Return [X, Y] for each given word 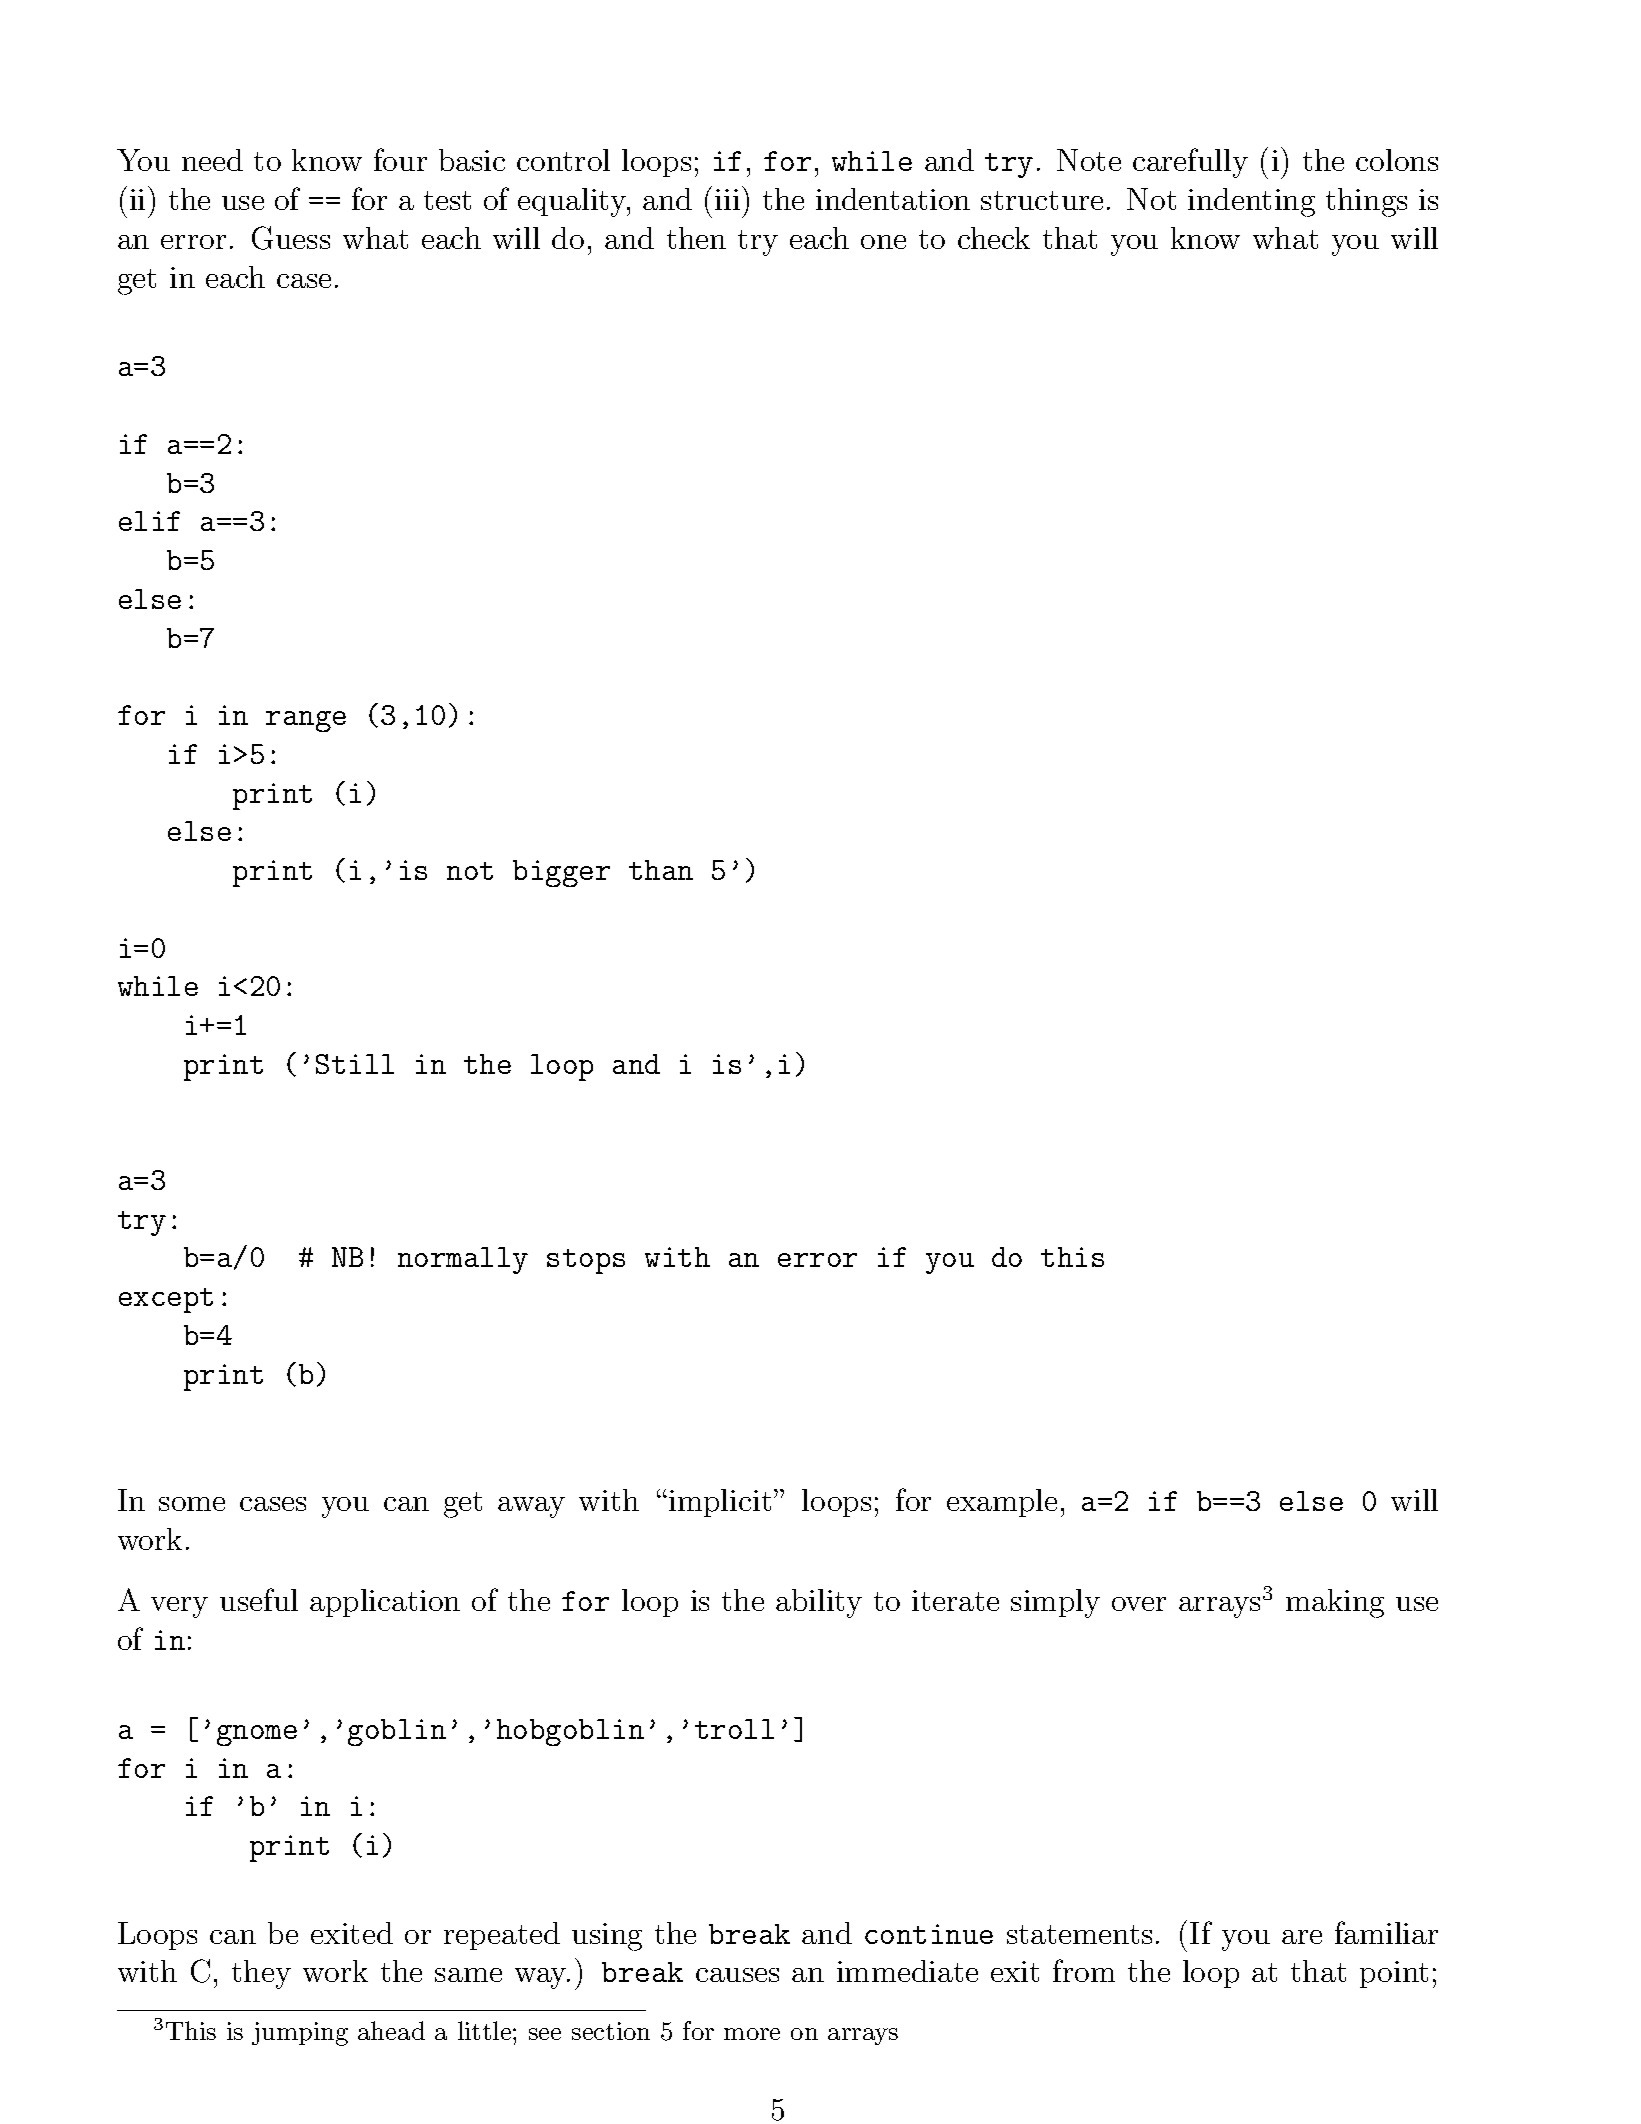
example [1002, 1503]
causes [737, 1975]
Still [355, 1064]
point [1394, 1974]
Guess [291, 238]
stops [586, 1261]
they [261, 1974]
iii [727, 199]
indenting [1251, 202]
